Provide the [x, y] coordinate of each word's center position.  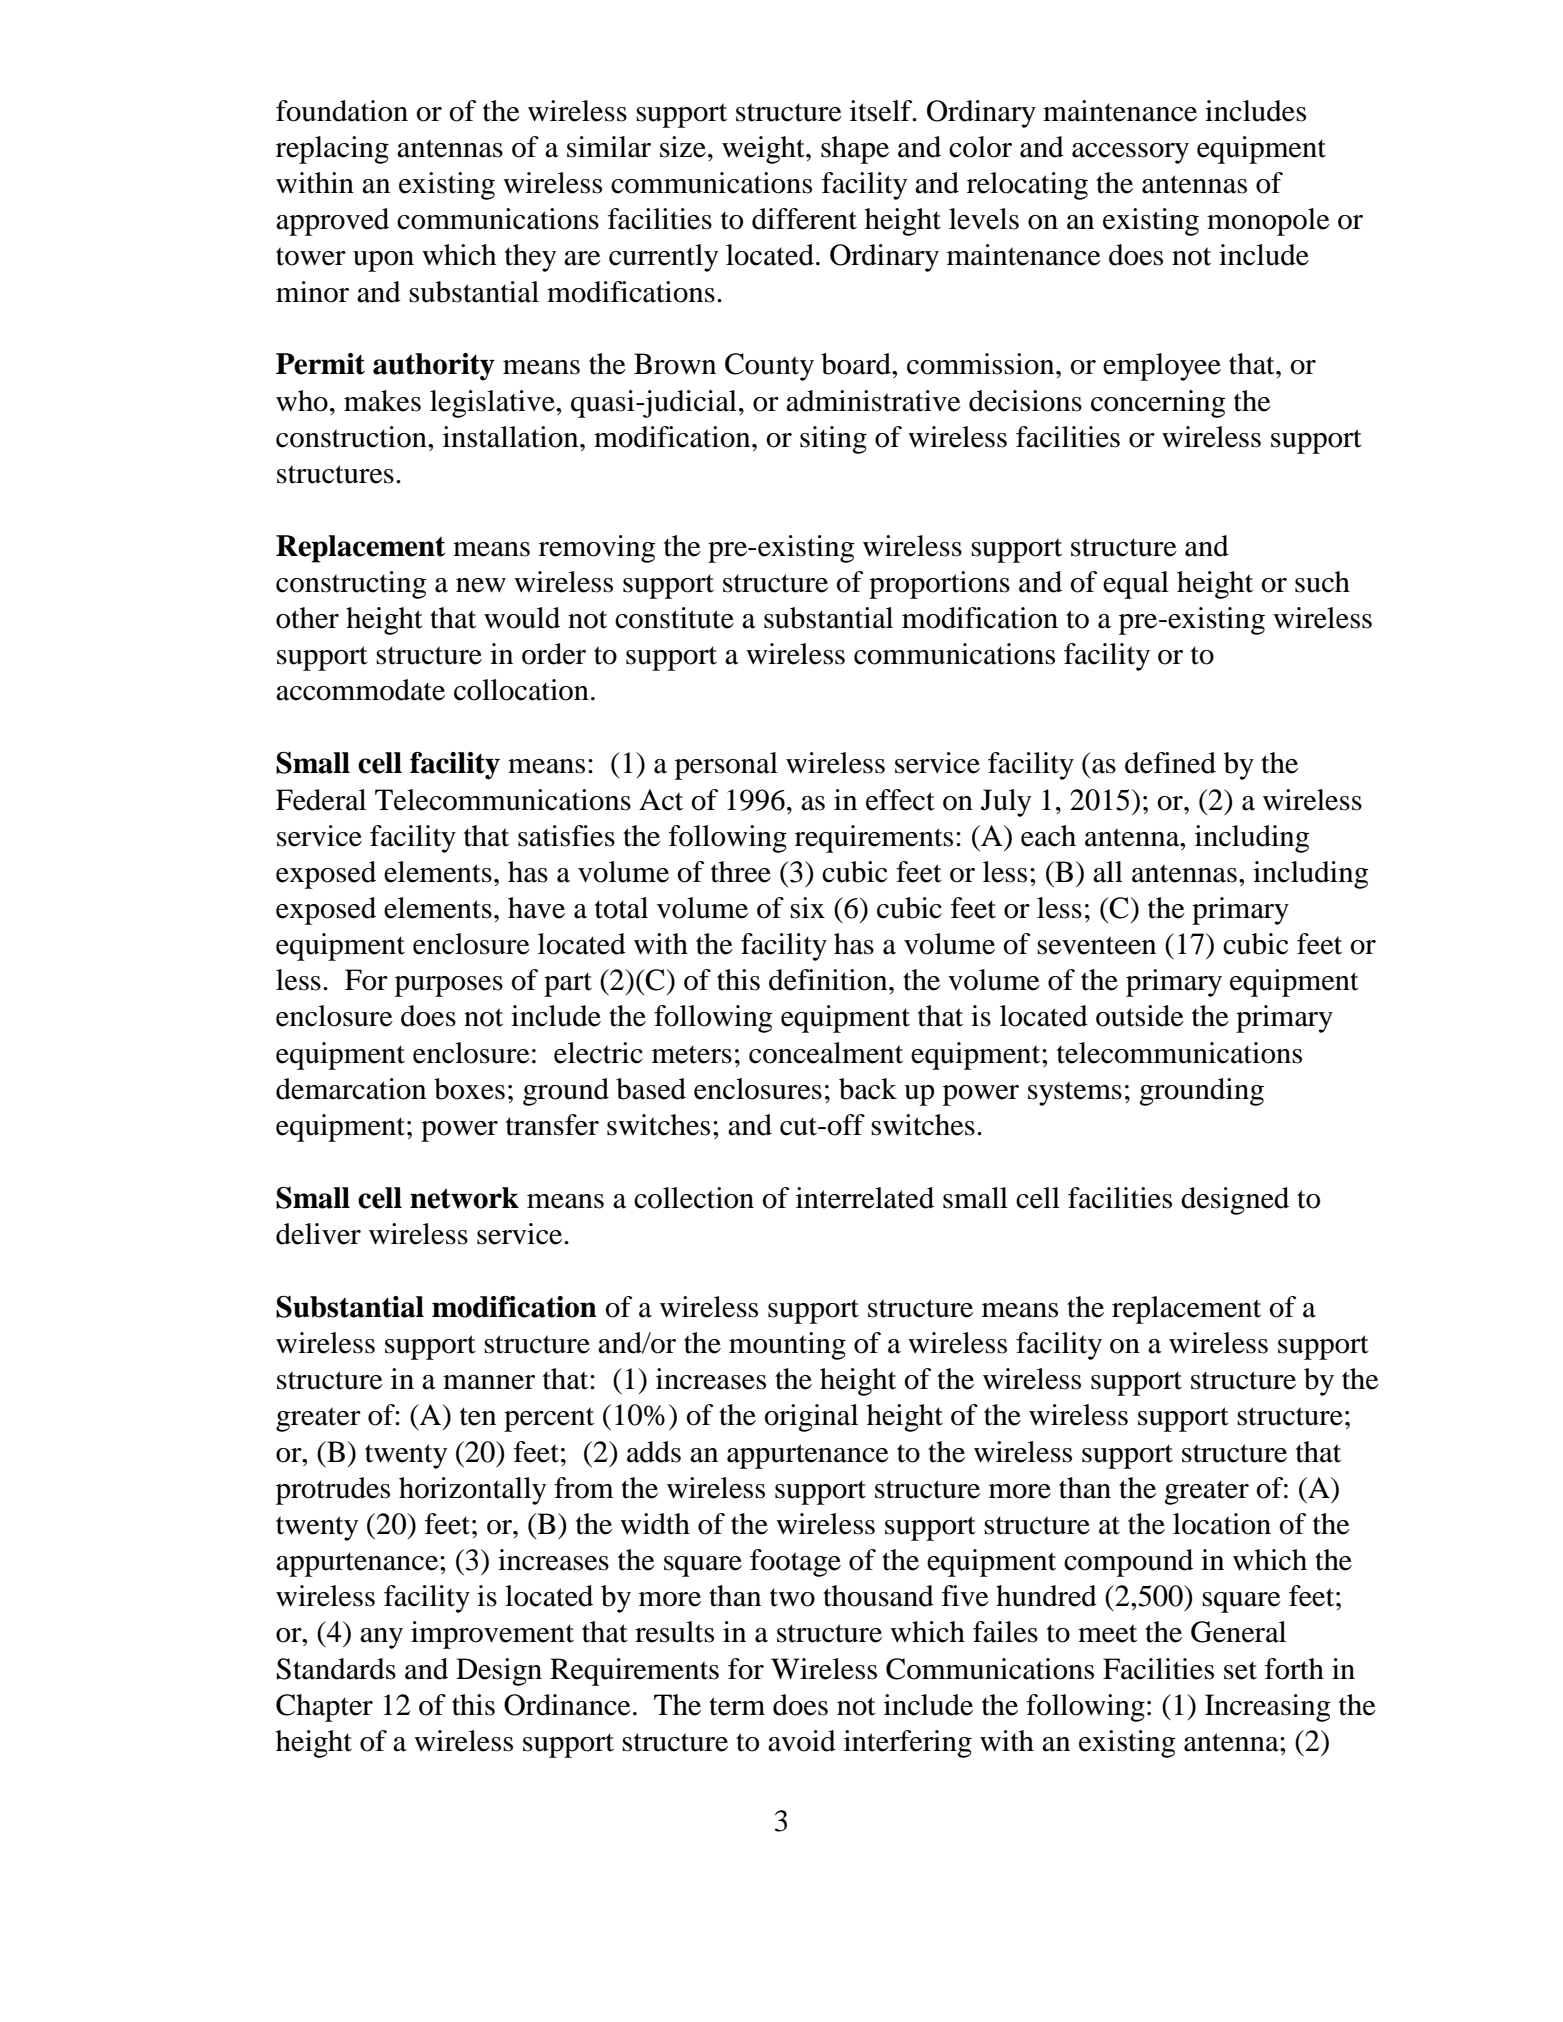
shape [855, 150]
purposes [449, 986]
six [807, 908]
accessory [1130, 153]
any [381, 1638]
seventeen [1096, 945]
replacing [332, 150]
